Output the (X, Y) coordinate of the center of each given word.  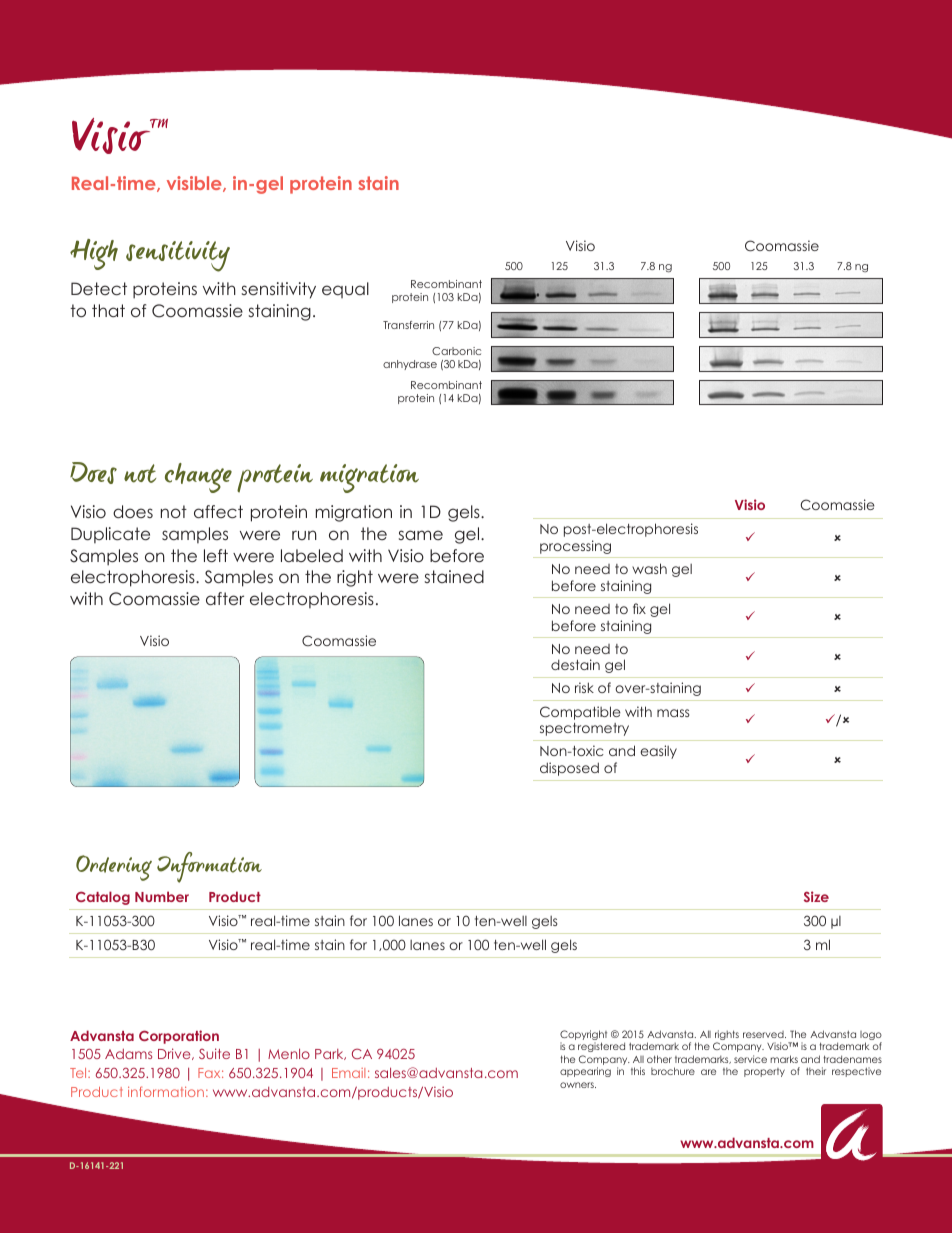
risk (584, 687)
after (225, 598)
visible (195, 184)
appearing (585, 1072)
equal (345, 290)
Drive (175, 1054)
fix (639, 608)
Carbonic (456, 351)
